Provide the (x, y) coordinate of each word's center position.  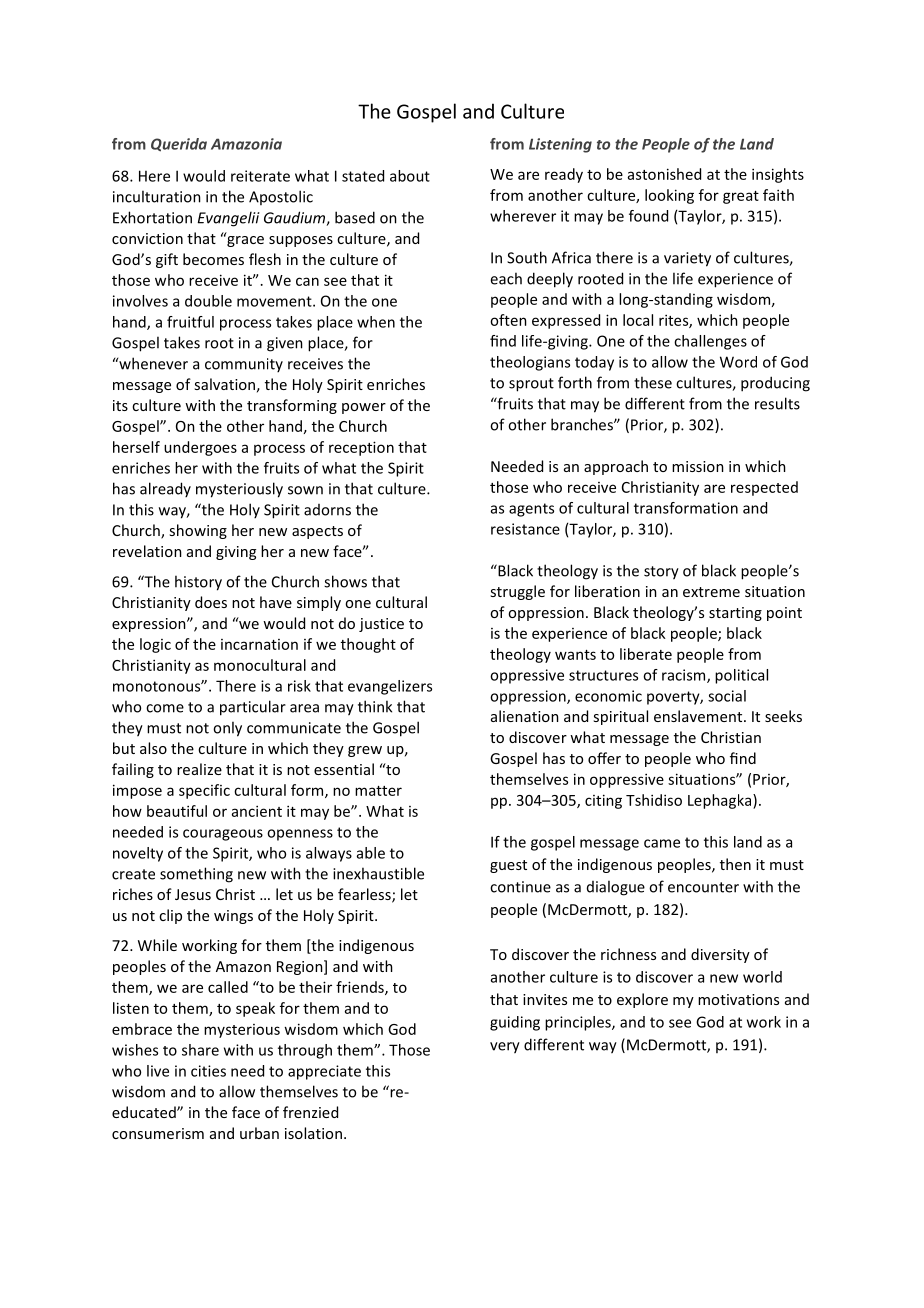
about (410, 176)
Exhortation (152, 217)
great (741, 197)
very (505, 1048)
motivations (738, 999)
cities (208, 1071)
